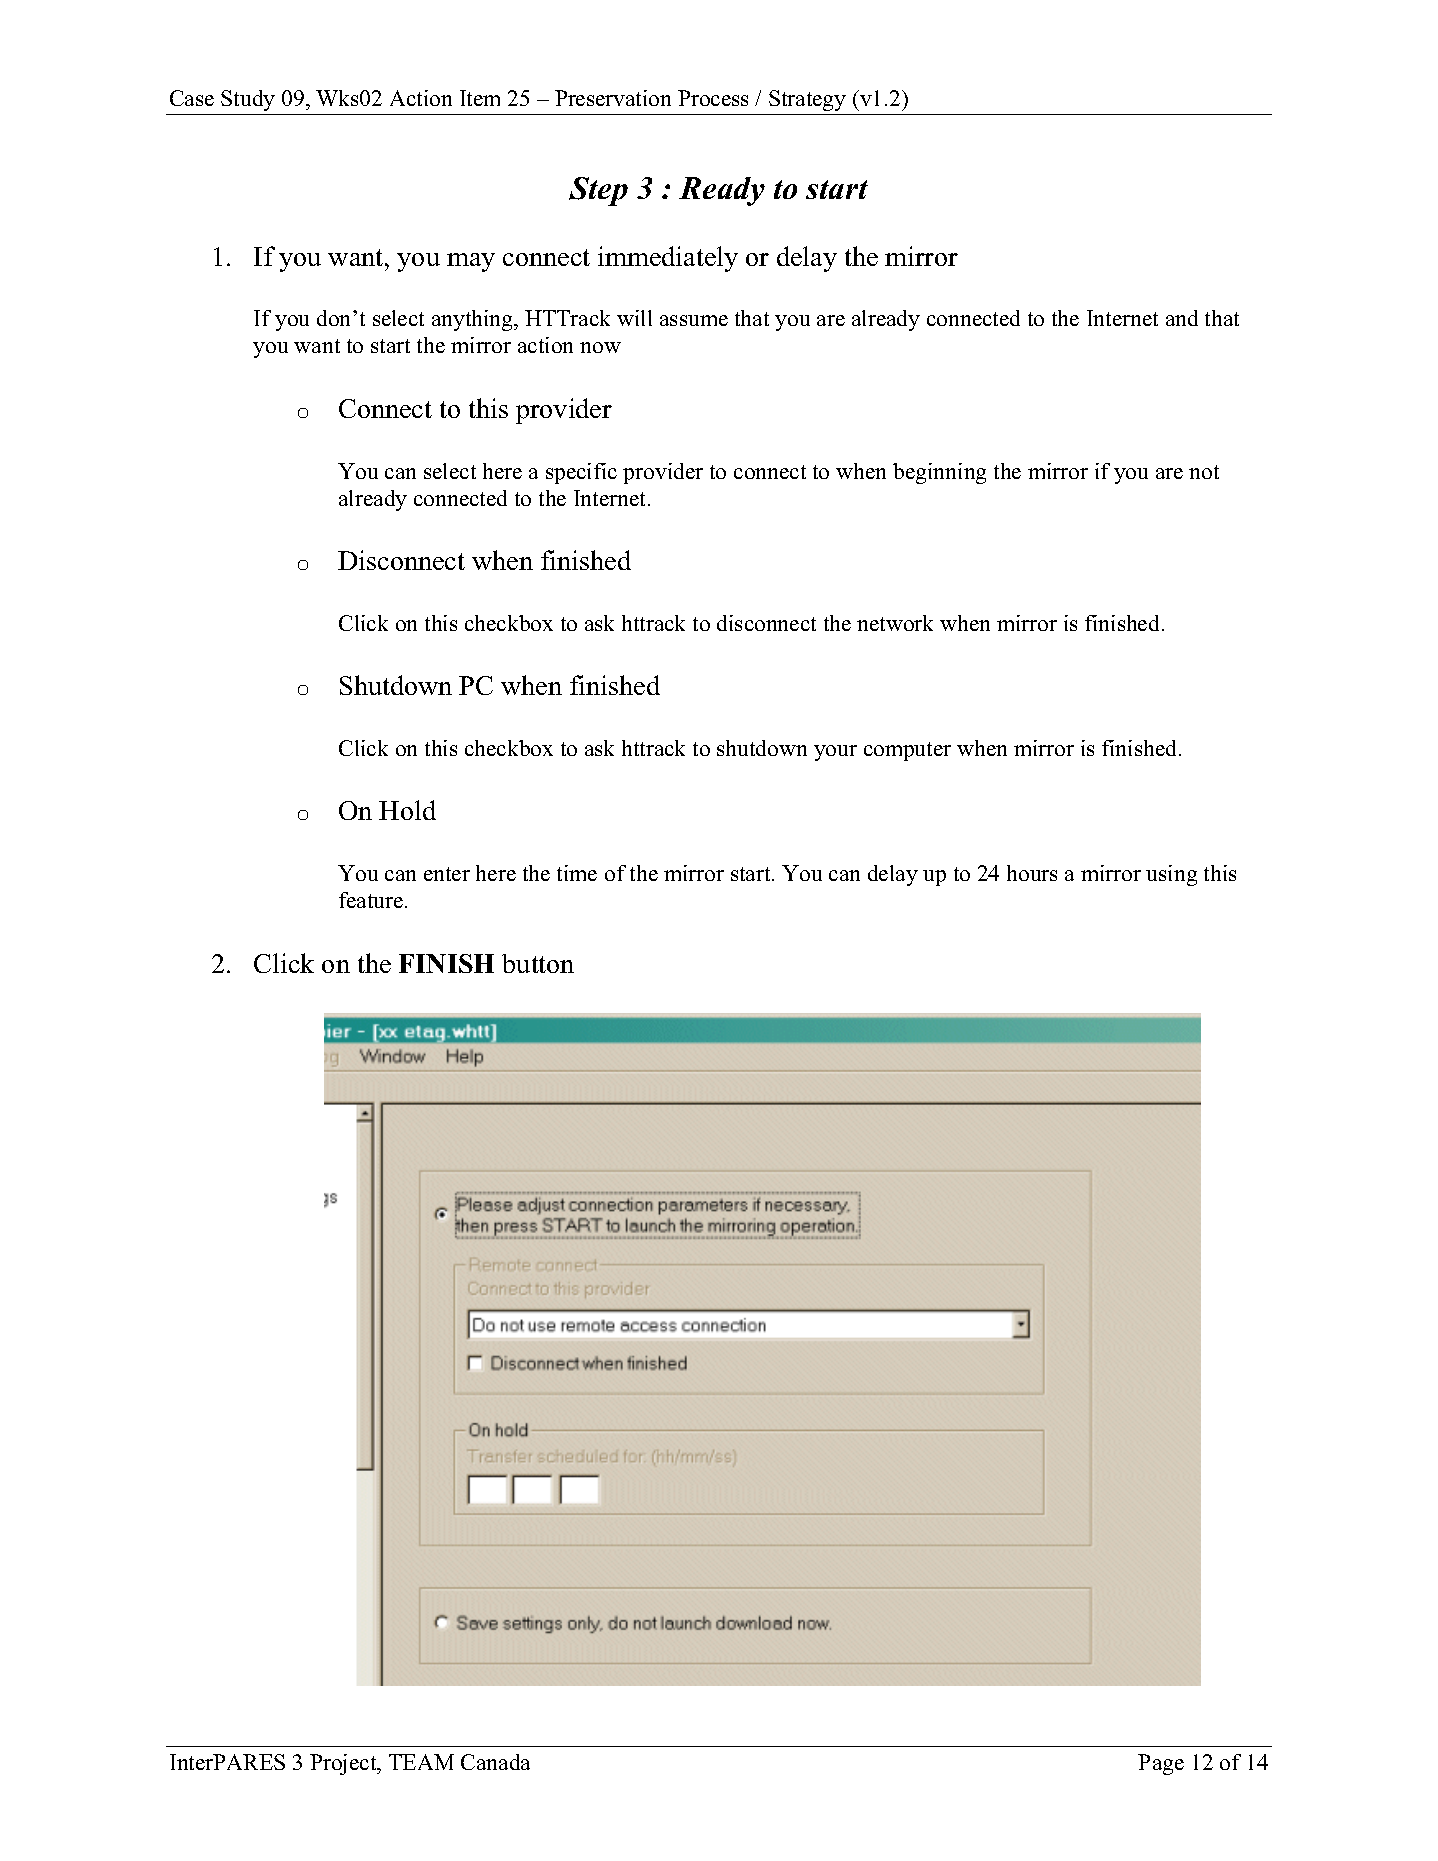 This screenshot has height=1861, width=1438. What do you see at coordinates (1161, 1764) in the screenshot?
I see `Page` at bounding box center [1161, 1764].
